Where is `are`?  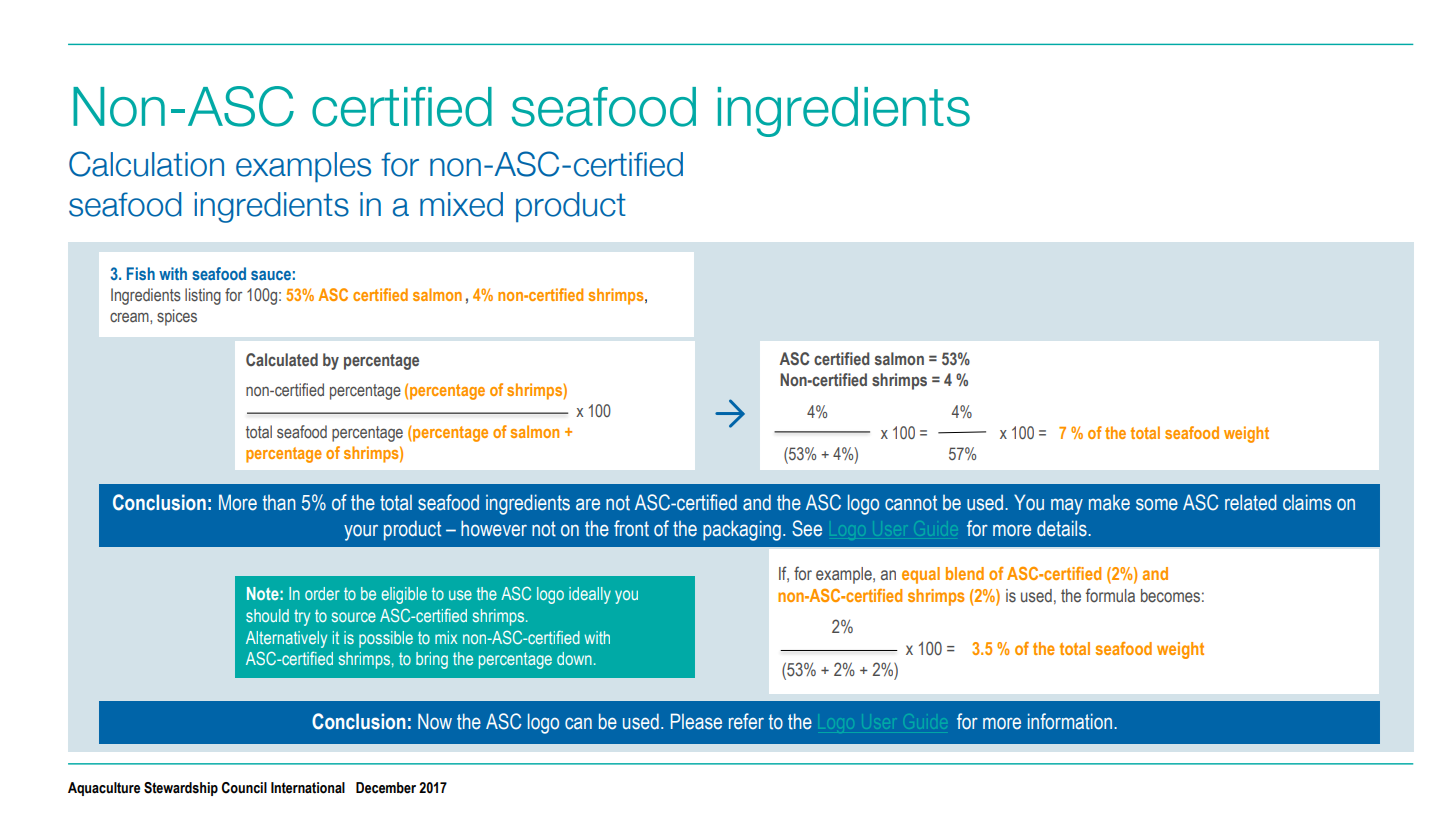 are is located at coordinates (588, 504).
